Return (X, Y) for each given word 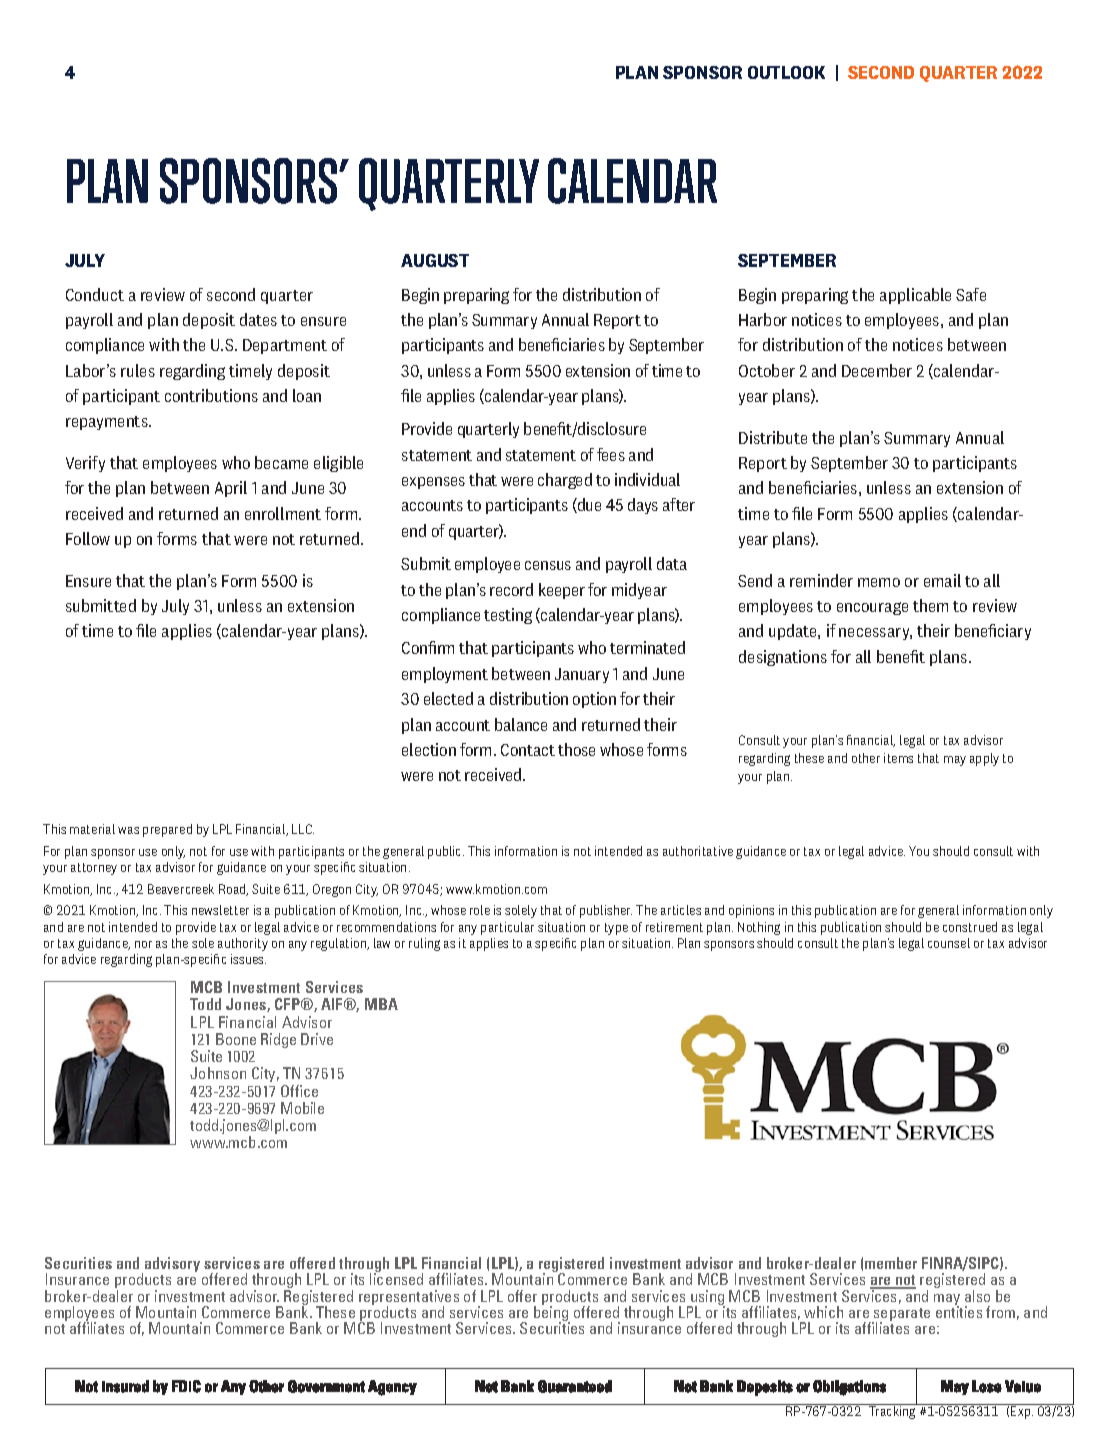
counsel (949, 943)
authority (243, 944)
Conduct (95, 294)
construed (970, 927)
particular (507, 928)
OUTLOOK (786, 72)
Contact (528, 750)
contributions (211, 395)
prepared (167, 830)
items (898, 758)
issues (248, 959)
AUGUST (435, 260)
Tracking (892, 1411)
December (877, 370)
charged (565, 481)
